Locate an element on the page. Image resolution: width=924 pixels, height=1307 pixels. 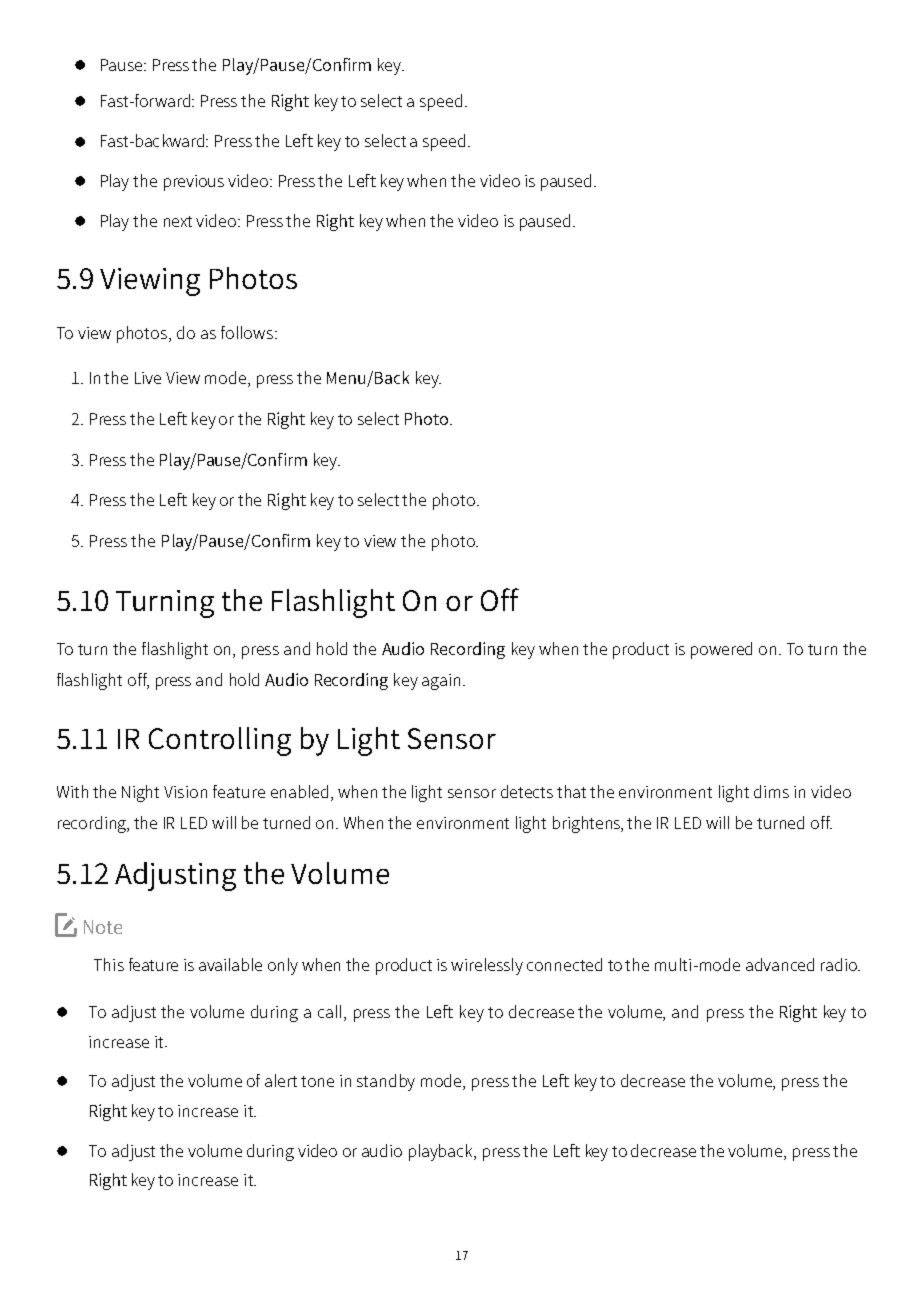
follows is located at coordinates (248, 332).
